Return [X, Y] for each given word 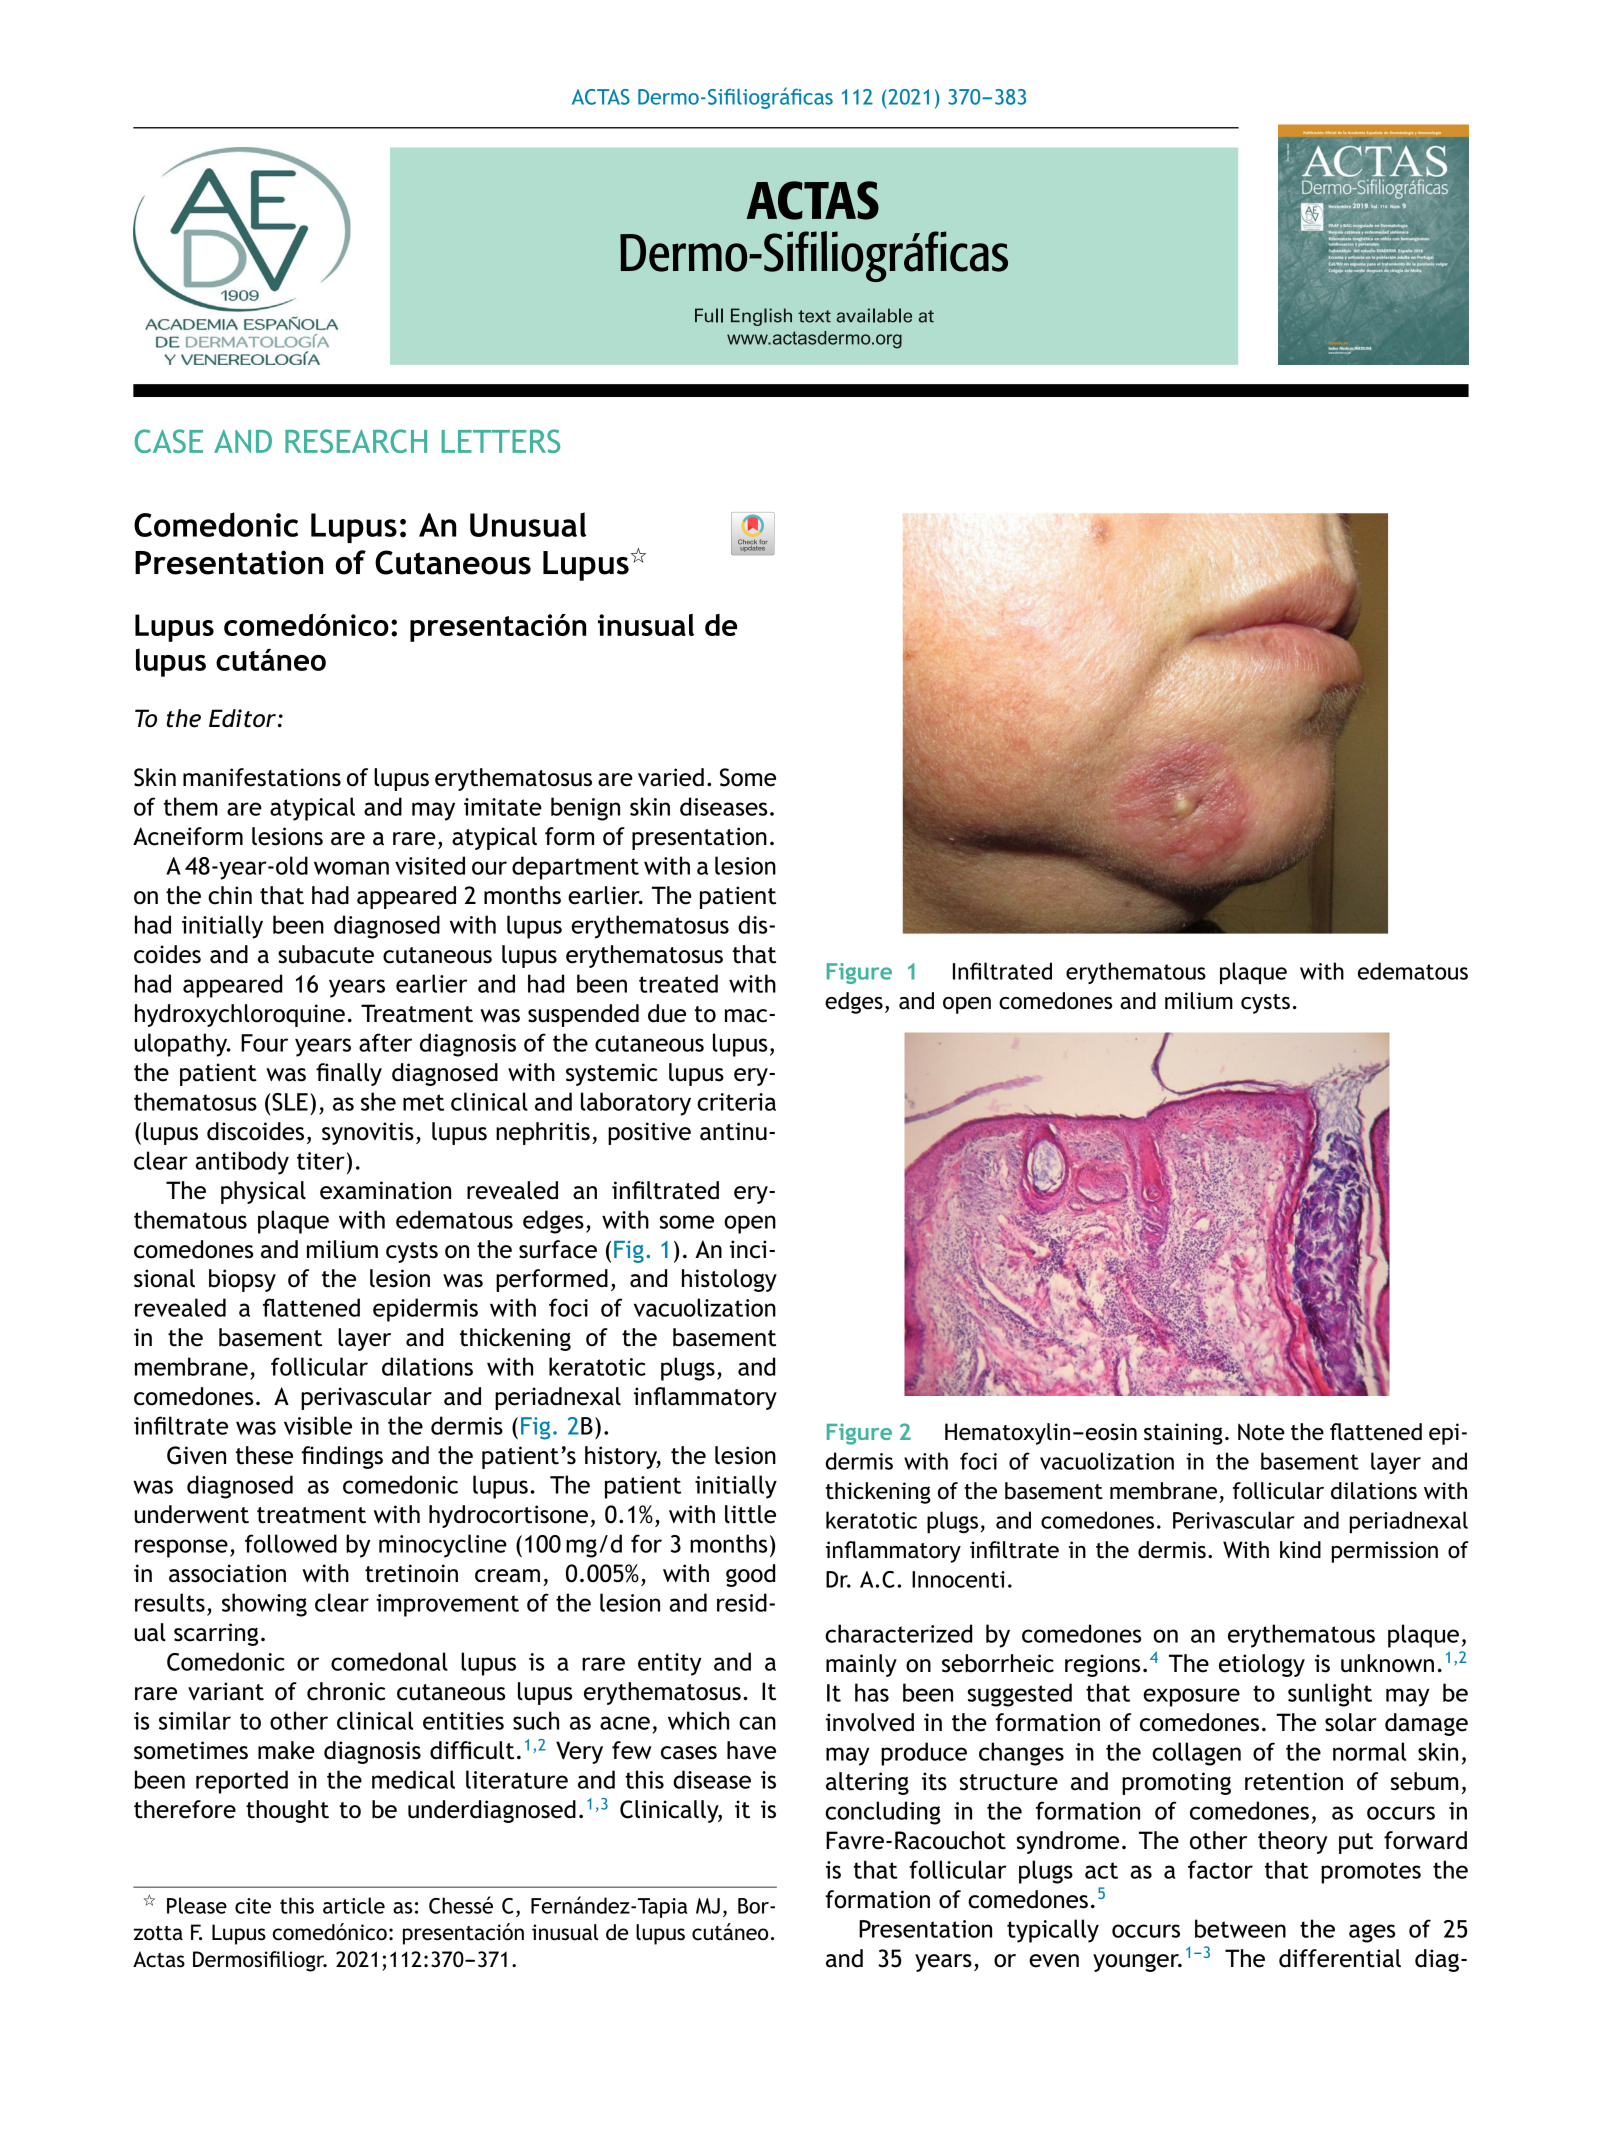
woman [351, 868]
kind [1300, 1549]
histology [729, 1280]
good [750, 1575]
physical [263, 1192]
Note [1261, 1432]
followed [291, 1543]
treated [678, 983]
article [354, 1905]
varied [671, 777]
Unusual [528, 524]
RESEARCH [356, 441]
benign [585, 809]
